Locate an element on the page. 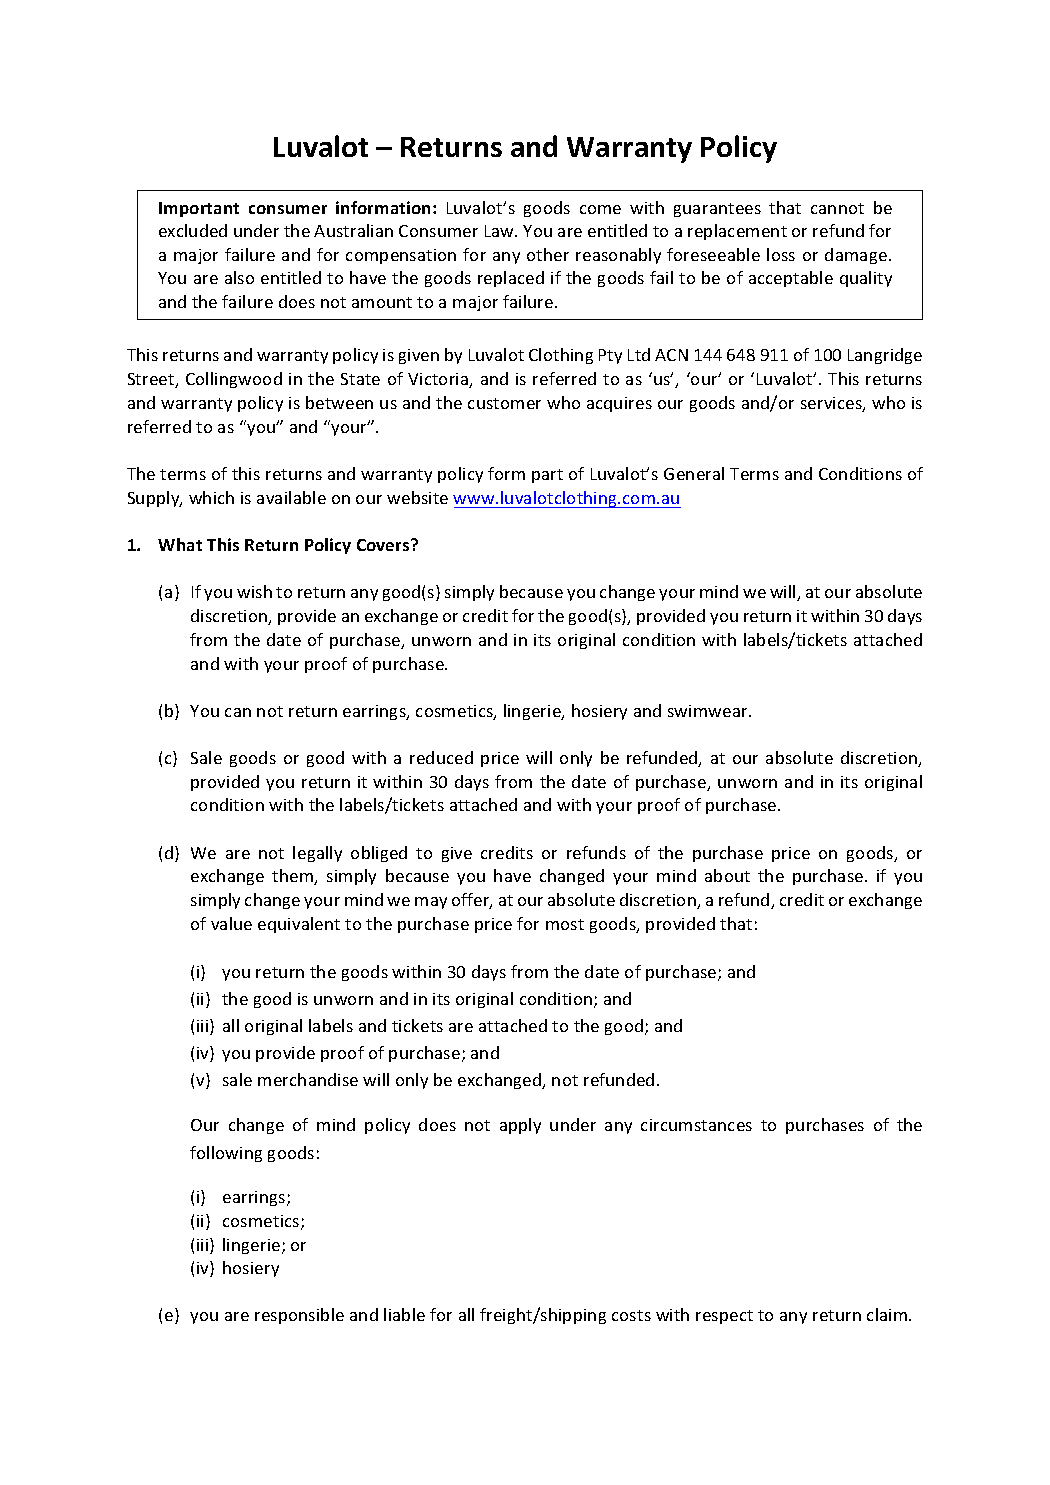  swimwear is located at coordinates (709, 711).
